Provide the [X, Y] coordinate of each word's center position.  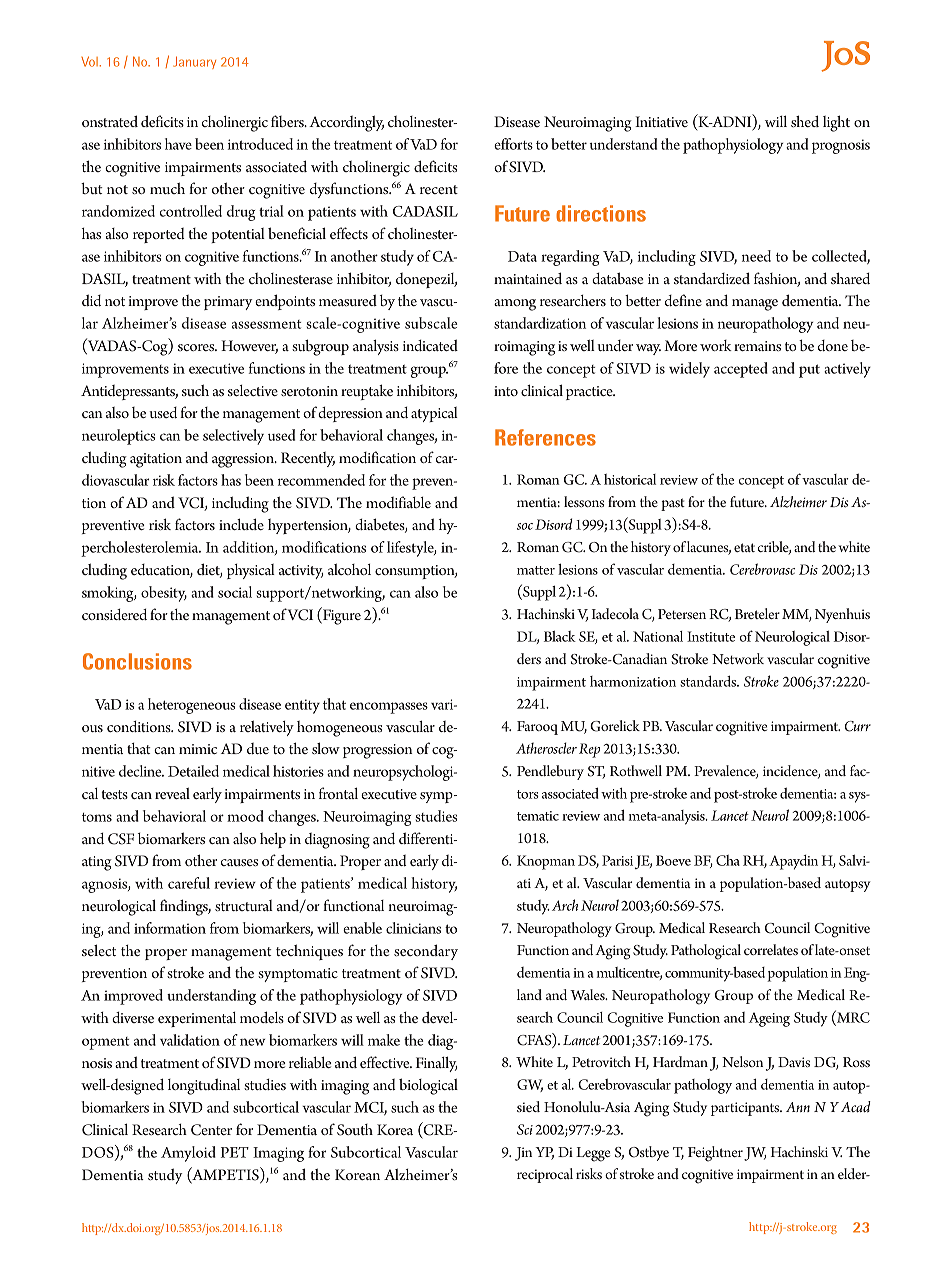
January [194, 62]
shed [805, 121]
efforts [513, 144]
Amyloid [188, 1154]
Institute [711, 636]
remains [757, 346]
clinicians [413, 928]
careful [189, 883]
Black [560, 636]
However [249, 347]
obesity [164, 594]
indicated [430, 345]
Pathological [706, 952]
